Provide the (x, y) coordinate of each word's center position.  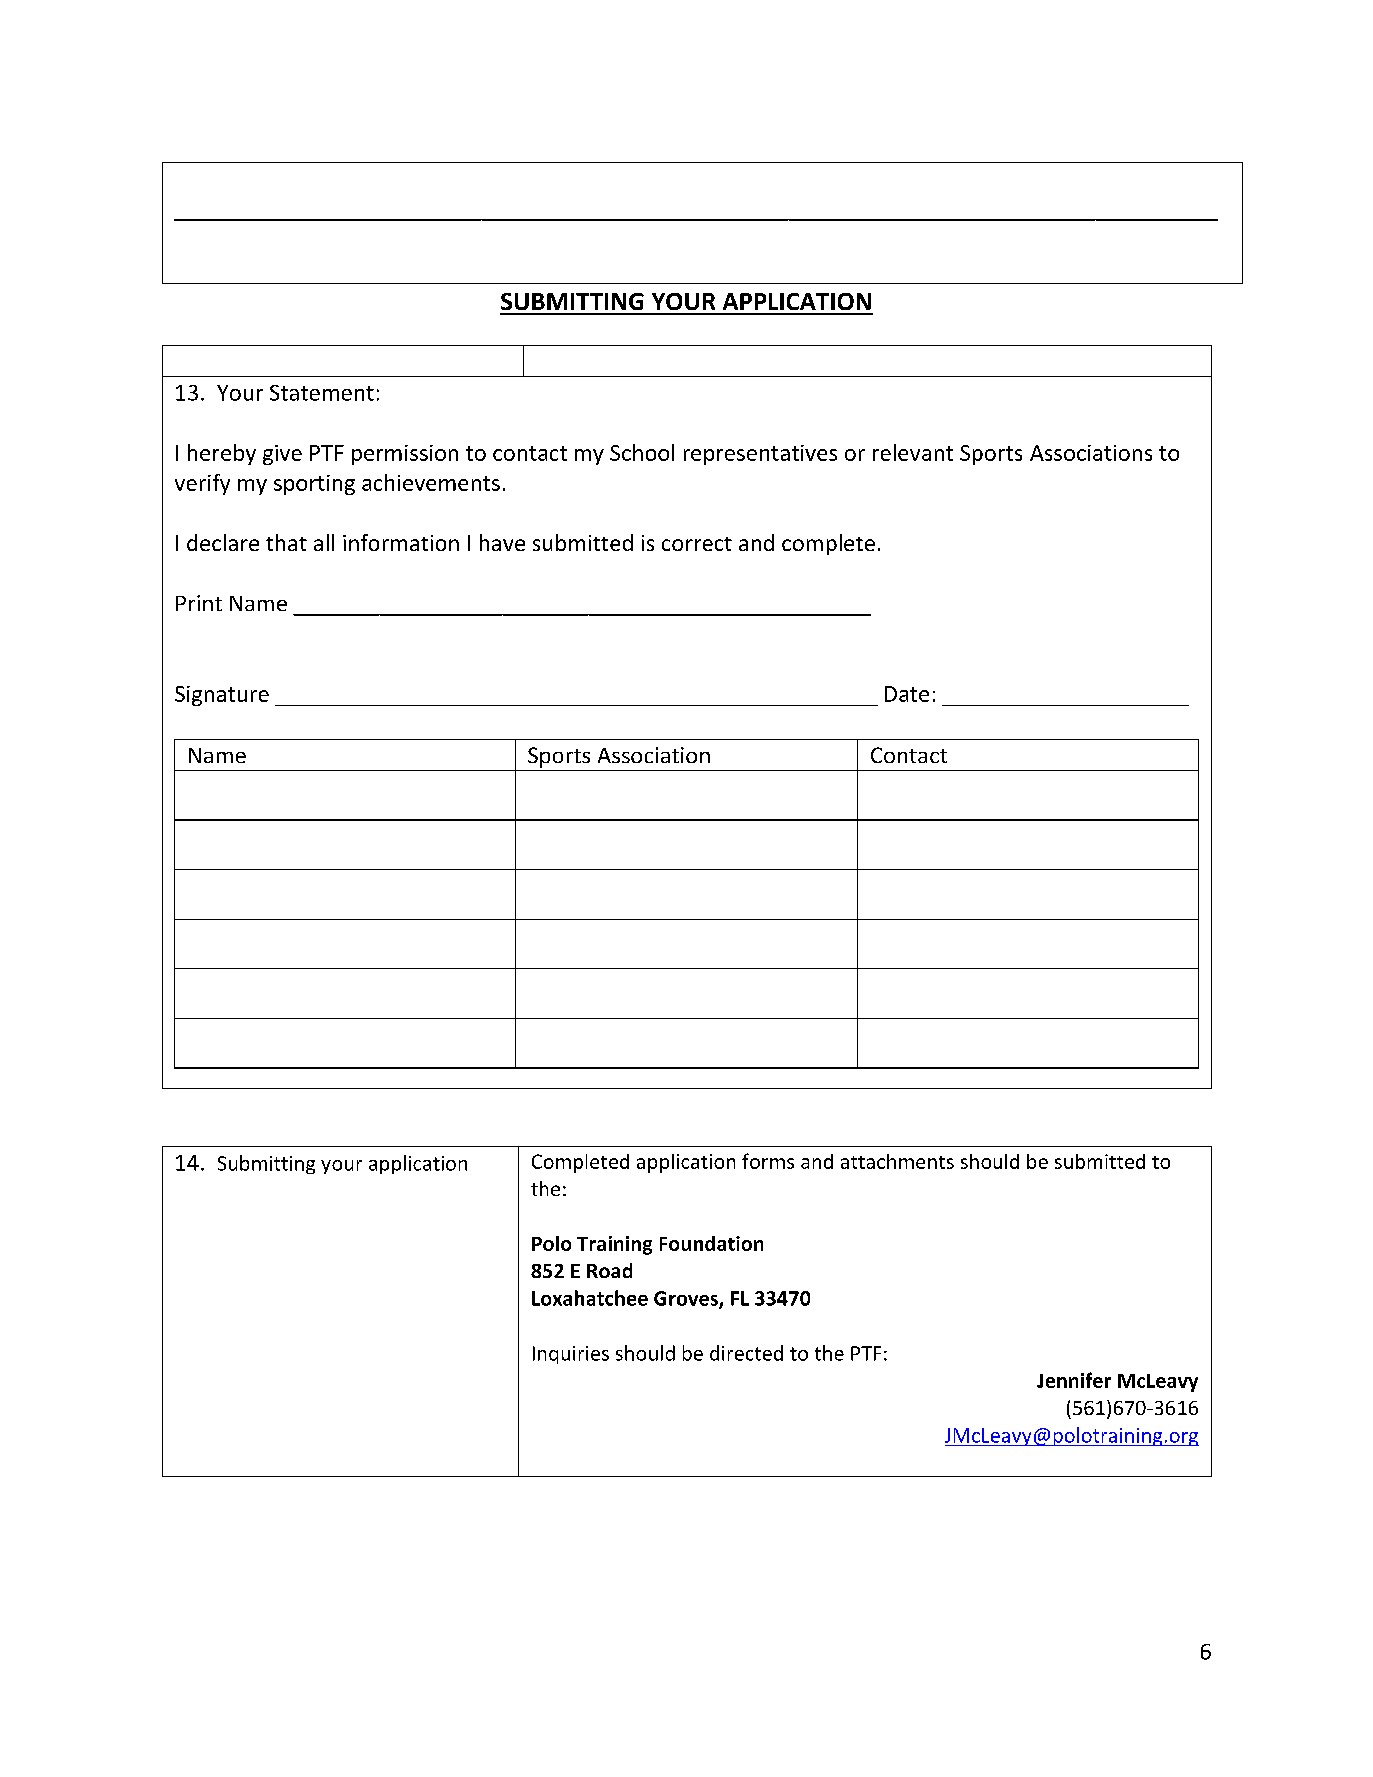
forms (768, 1161)
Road (609, 1270)
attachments (897, 1161)
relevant (913, 452)
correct (697, 544)
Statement (322, 393)
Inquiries (571, 1355)
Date (907, 694)
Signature (222, 696)
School (642, 452)
